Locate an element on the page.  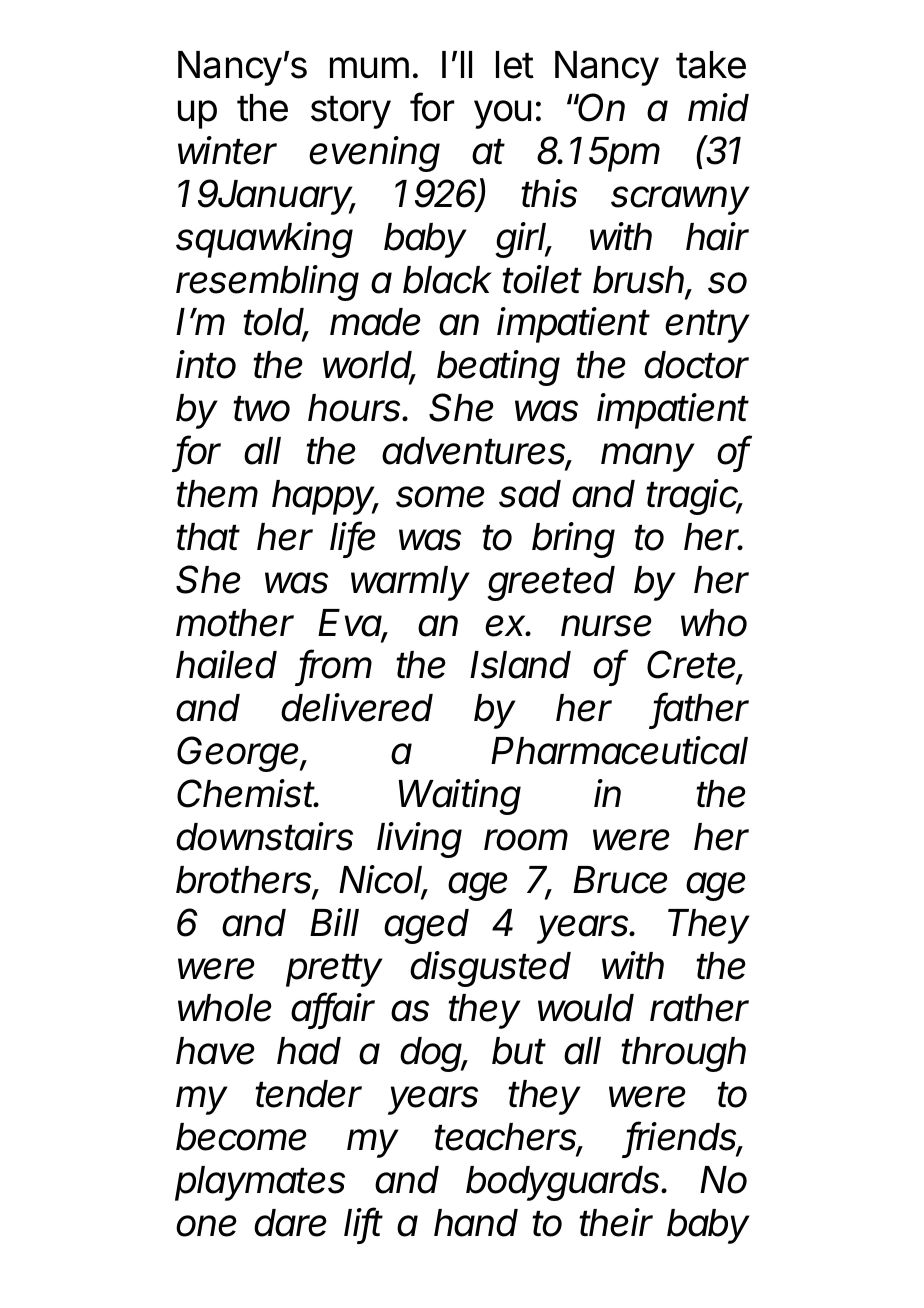
bodyguards is located at coordinates (565, 1183).
